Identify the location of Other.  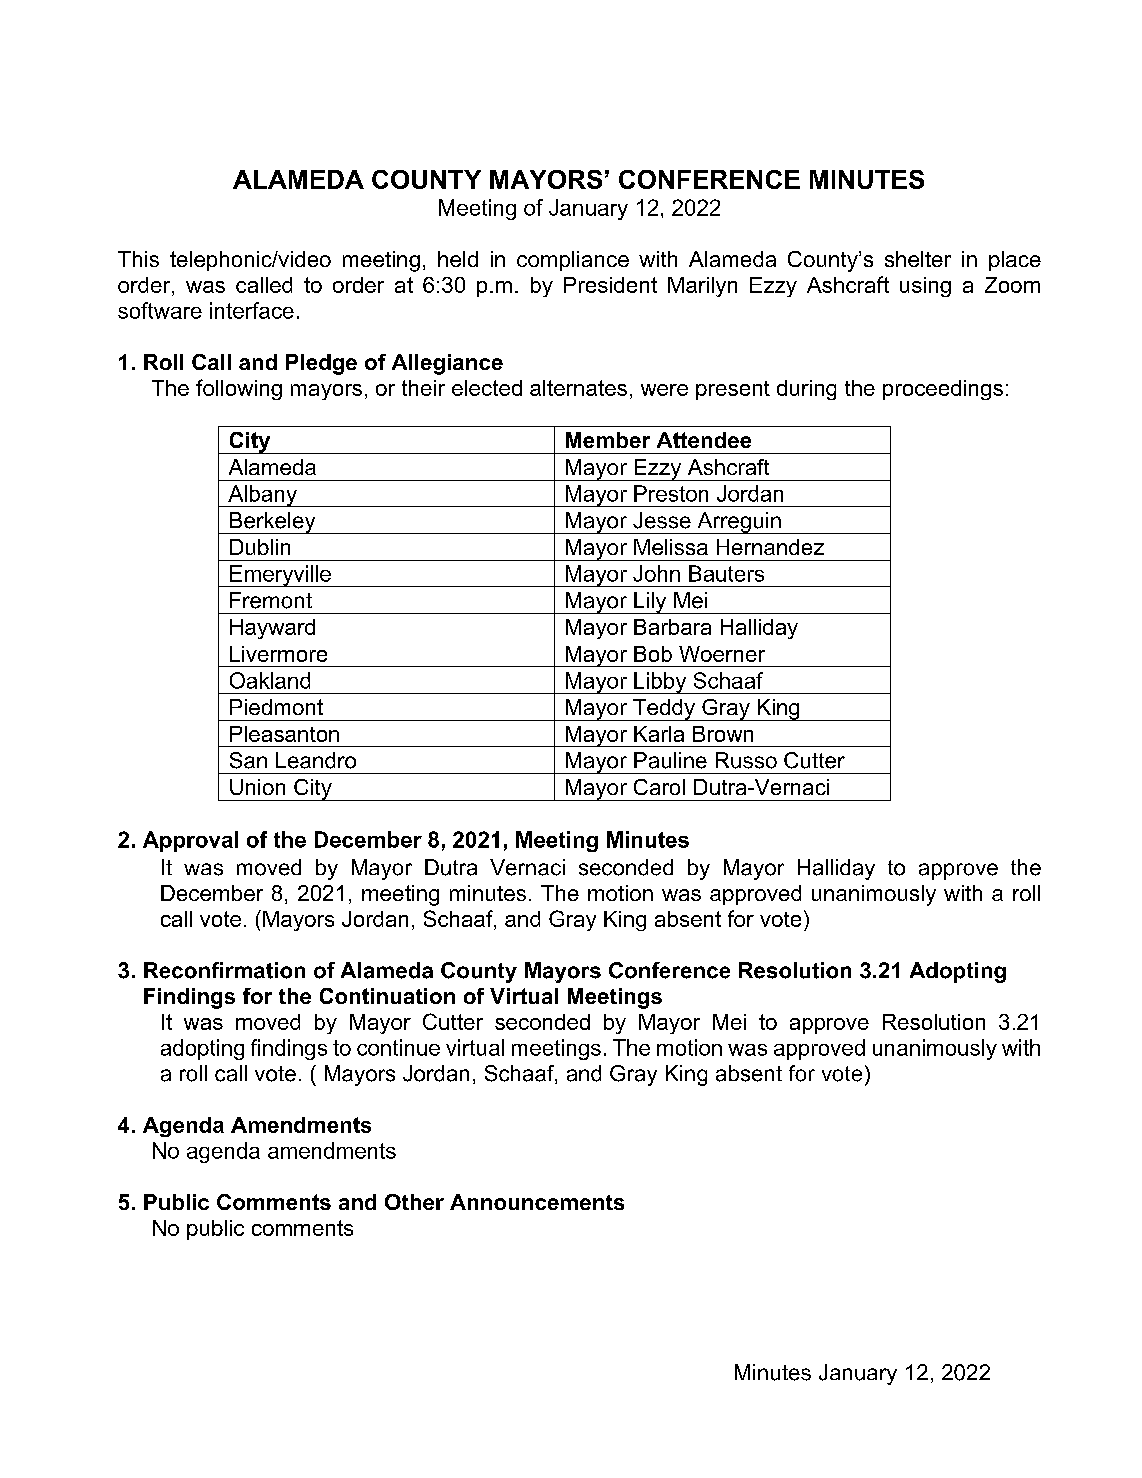
(414, 1202).
